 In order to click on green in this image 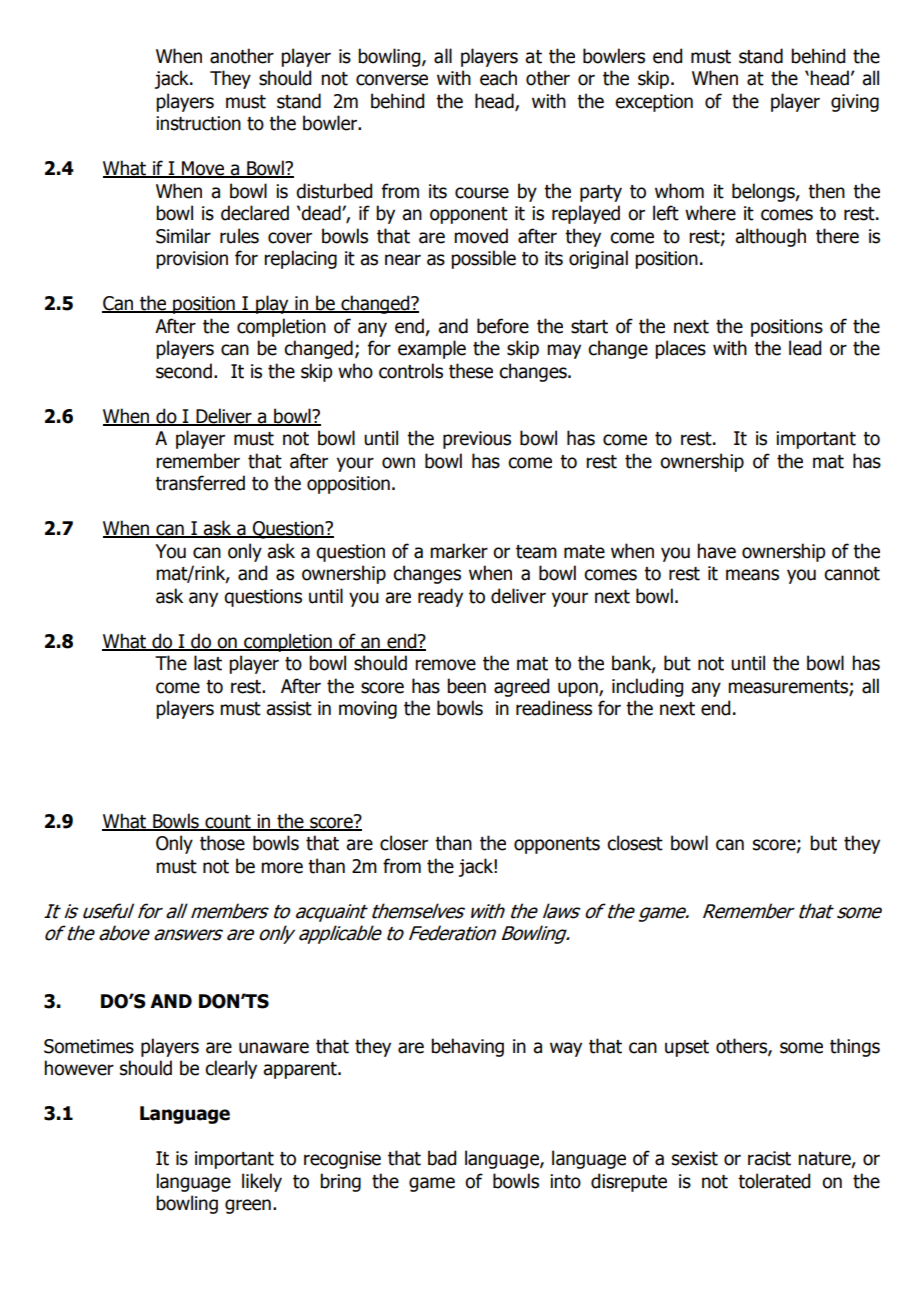, I will do `click(248, 1206)`.
